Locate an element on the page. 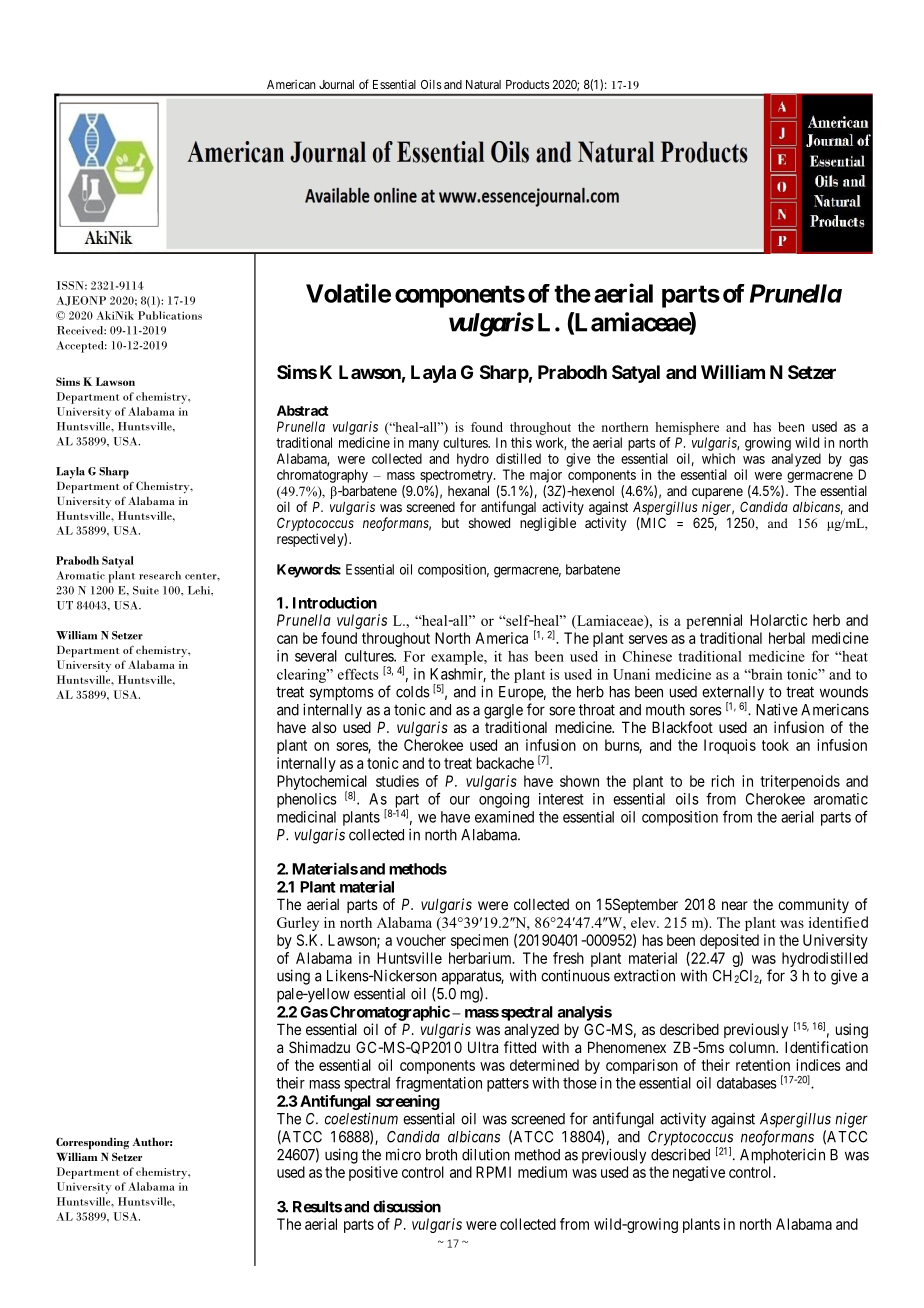  examined is located at coordinates (504, 817).
